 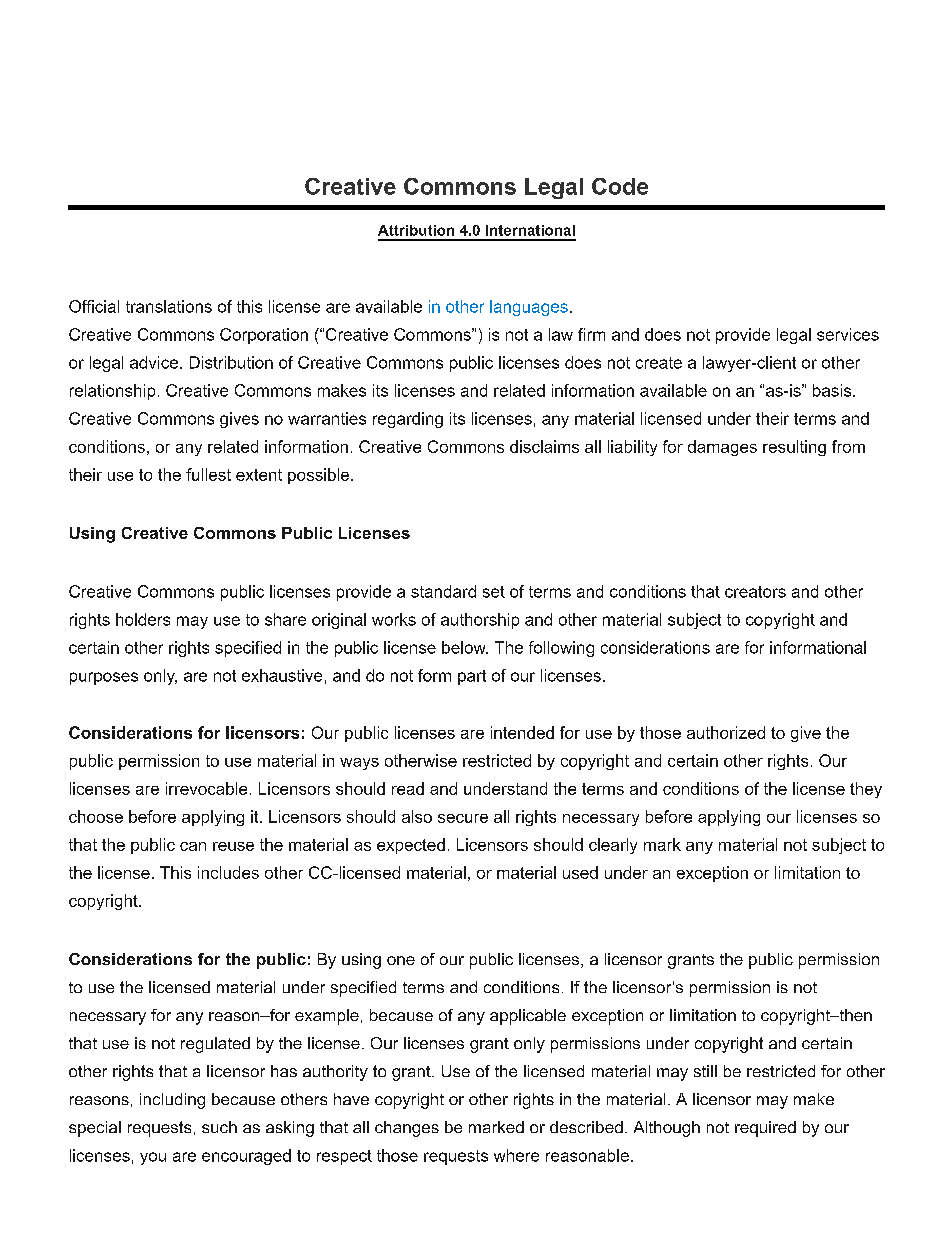 I want to click on International, so click(x=530, y=230).
